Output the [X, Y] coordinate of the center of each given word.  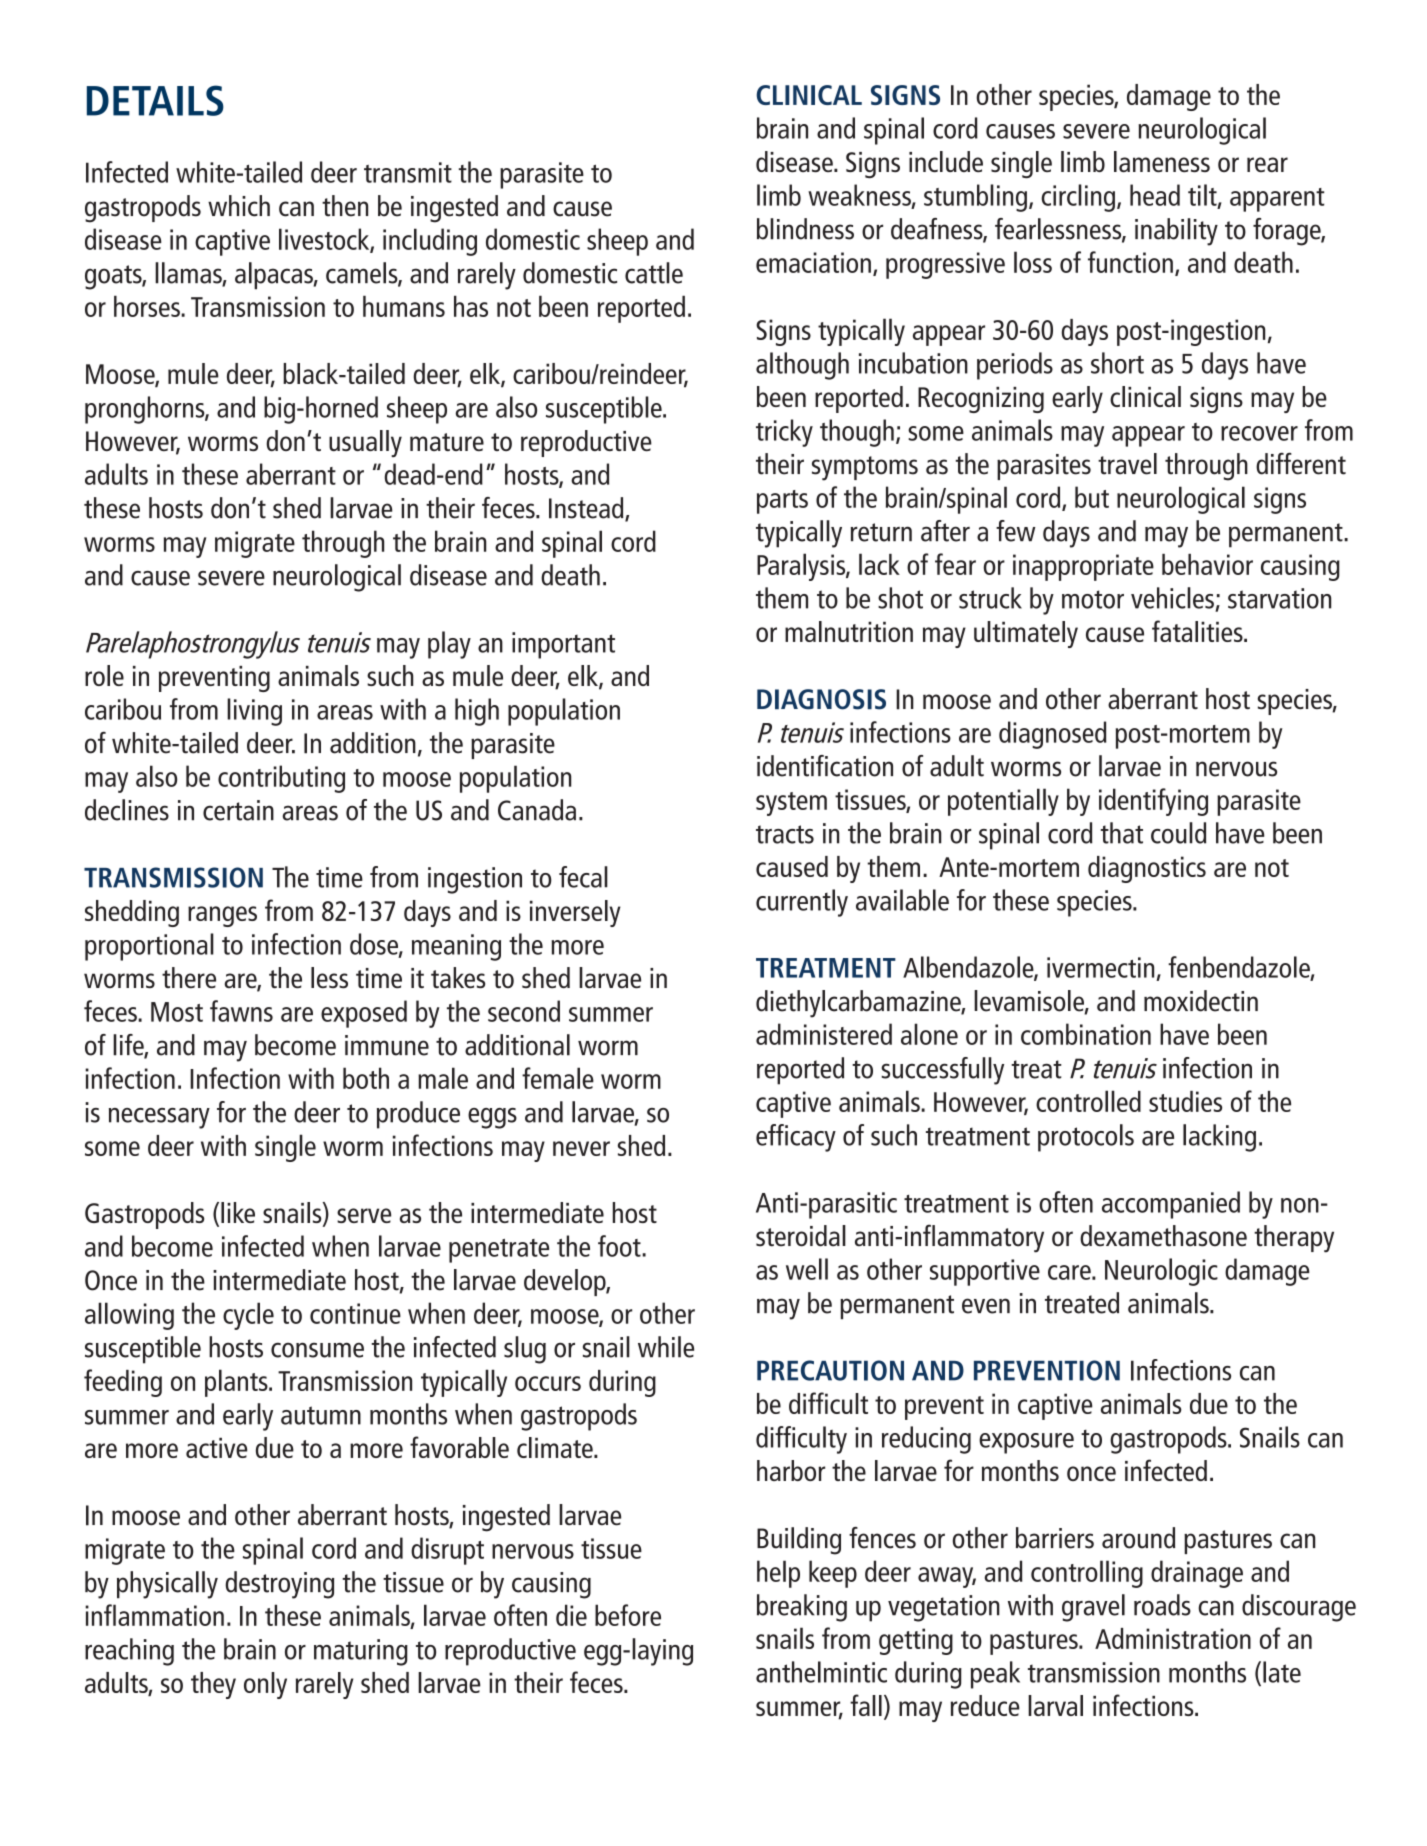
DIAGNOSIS [821, 699]
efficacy [796, 1138]
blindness [805, 229]
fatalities [1198, 631]
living [254, 712]
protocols [1086, 1138]
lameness [1162, 161]
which [239, 206]
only [265, 1685]
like [238, 1212]
